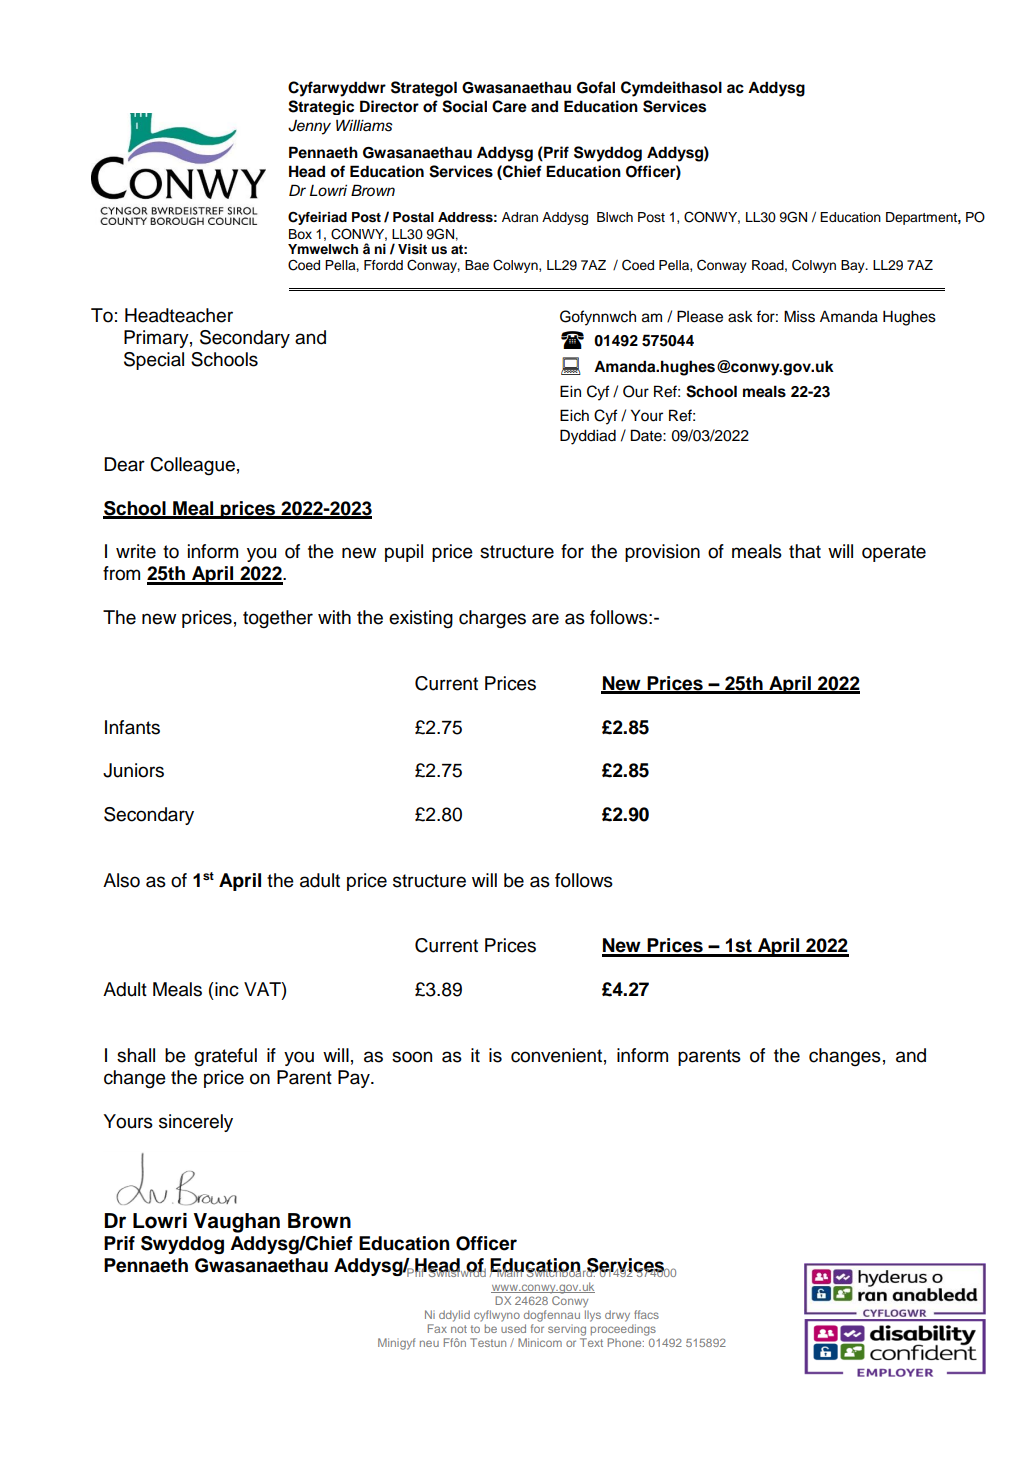  What do you see at coordinates (236, 1223) in the screenshot?
I see `Vaughan` at bounding box center [236, 1223].
